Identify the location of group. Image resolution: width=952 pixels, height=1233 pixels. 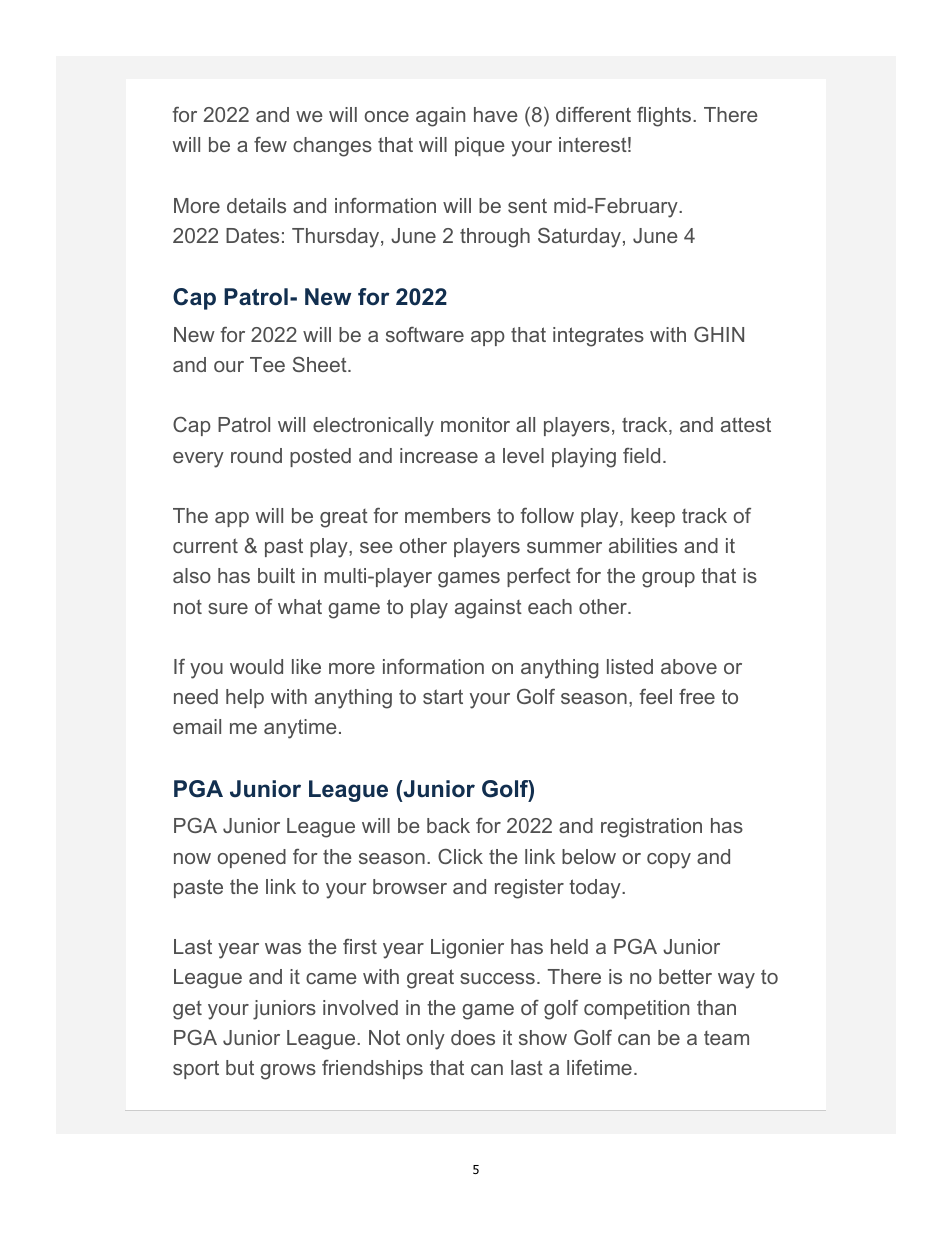
(668, 580).
